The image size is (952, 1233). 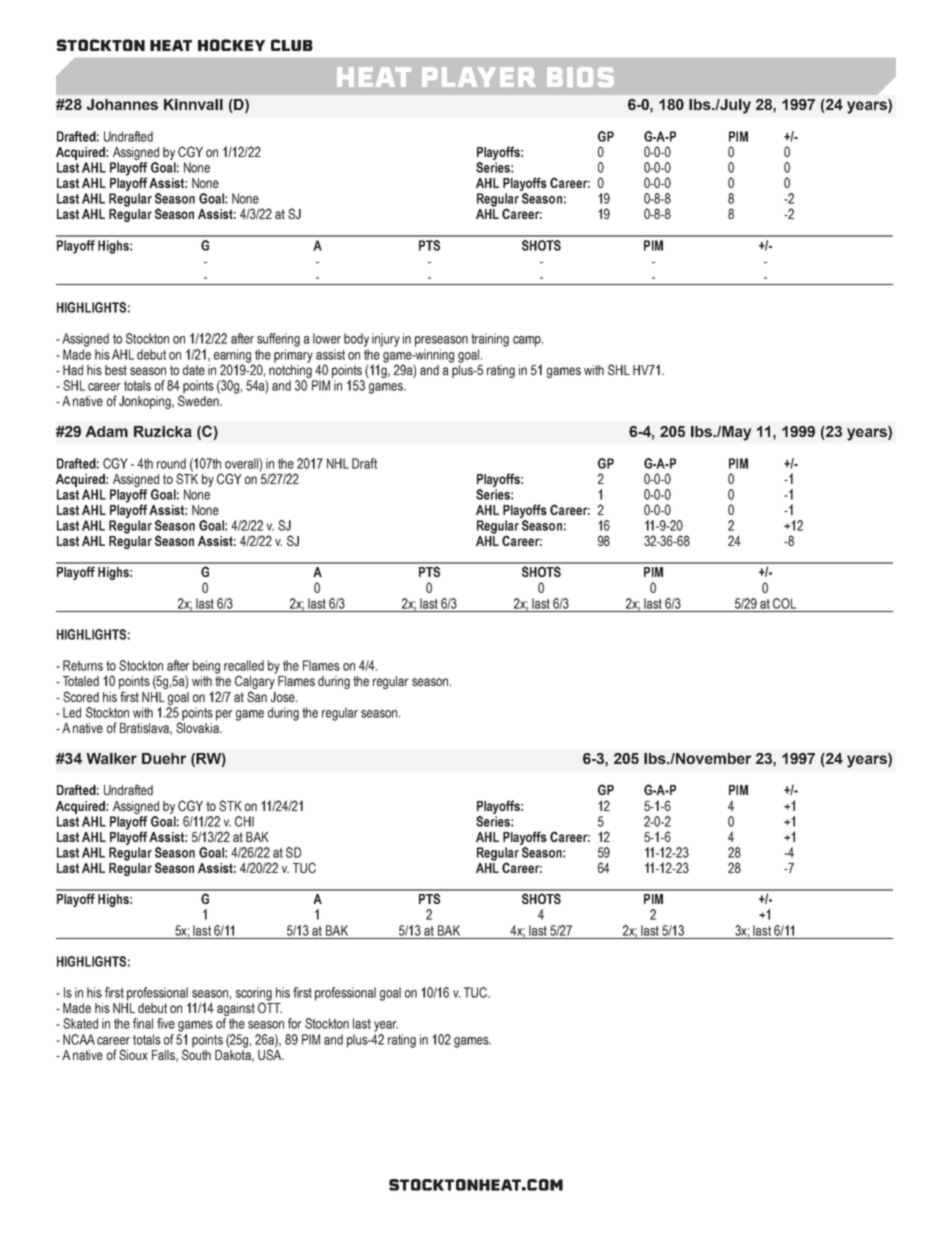 I want to click on Johannes, so click(x=122, y=104).
